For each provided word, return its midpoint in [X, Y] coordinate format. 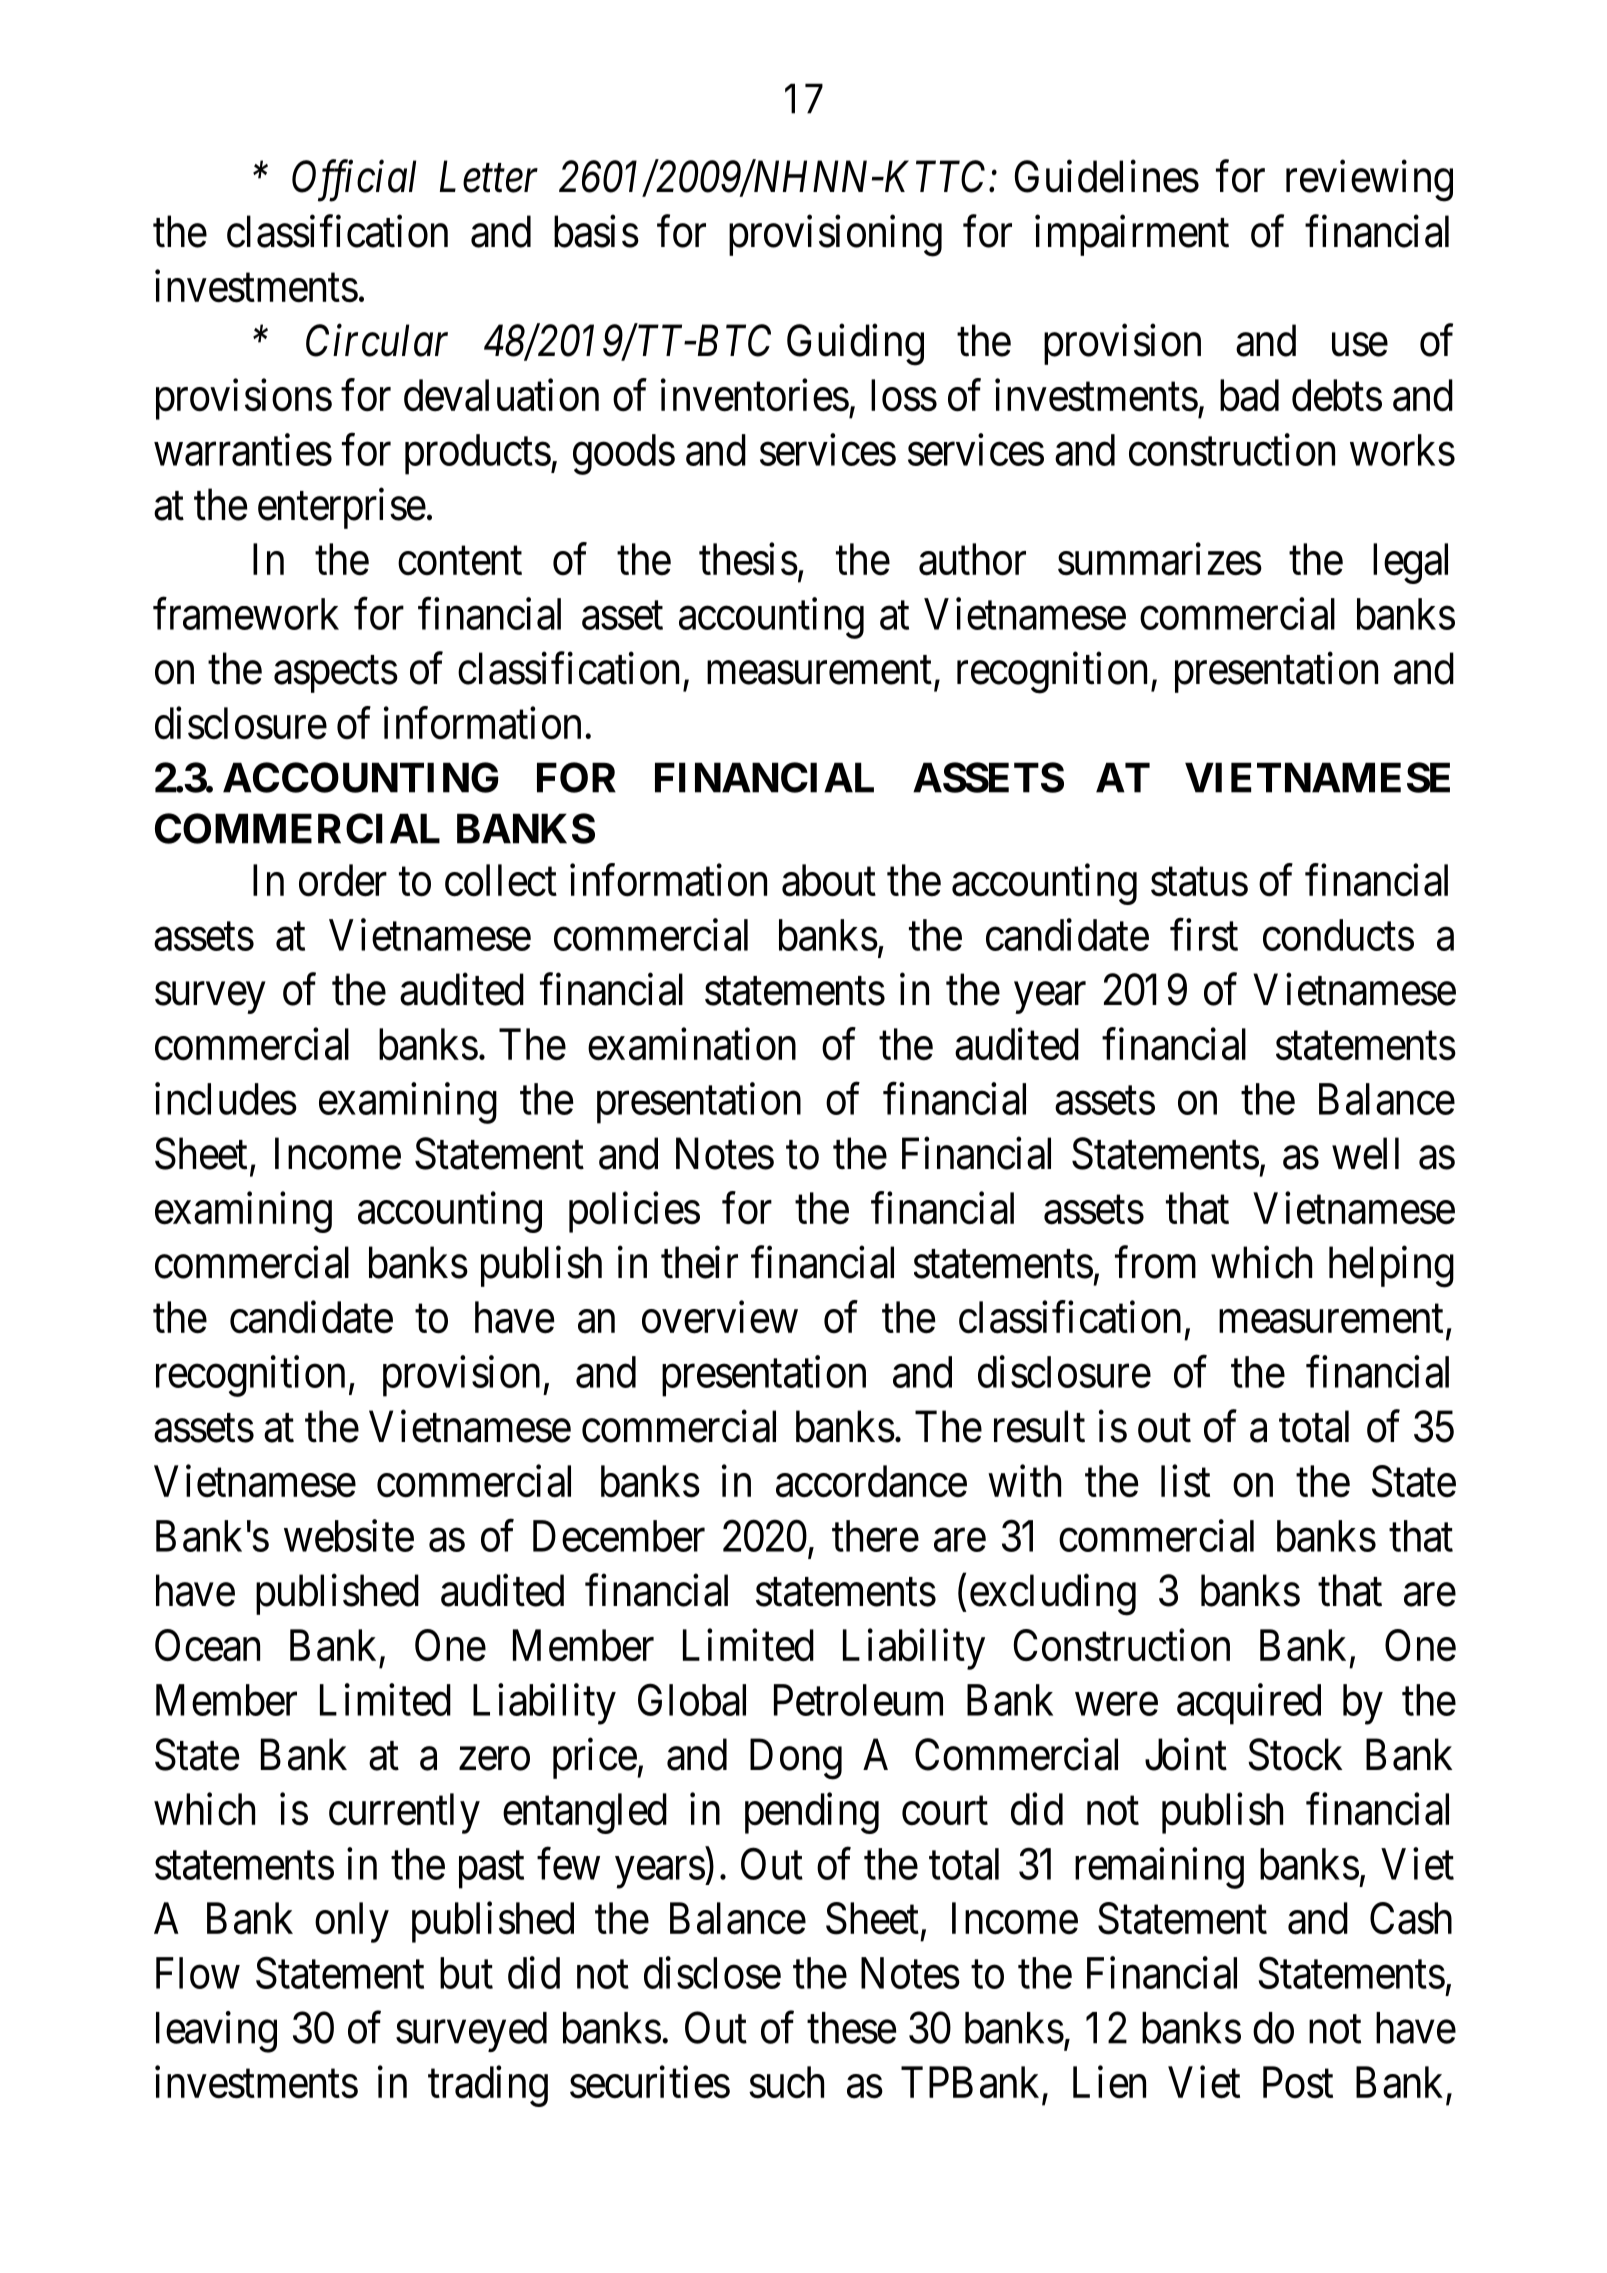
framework [246, 614]
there [875, 1536]
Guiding [855, 345]
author [972, 559]
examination [692, 1044]
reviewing [1369, 181]
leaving [216, 2032]
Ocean [207, 1645]
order [343, 880]
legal [1410, 563]
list [1185, 1481]
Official [354, 181]
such [786, 2082]
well [1365, 1153]
